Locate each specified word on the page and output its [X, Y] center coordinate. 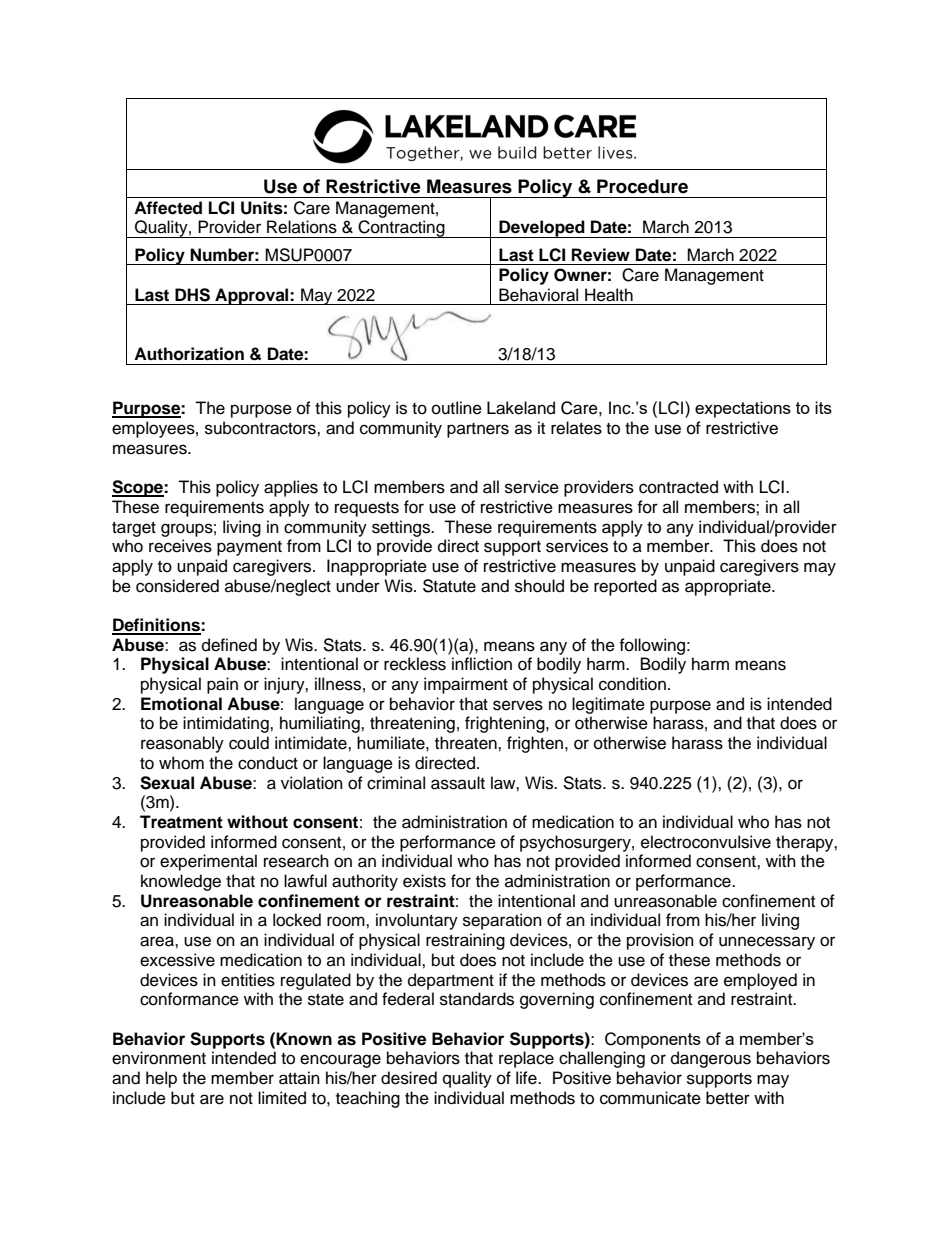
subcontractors [261, 428]
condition [632, 684]
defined [229, 645]
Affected [168, 208]
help [161, 1079]
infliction [482, 664]
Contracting [401, 229]
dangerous [711, 1059]
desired [409, 1078]
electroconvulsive [706, 842]
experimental [208, 862]
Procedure [642, 186]
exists [424, 881]
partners [478, 430]
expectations [743, 409]
